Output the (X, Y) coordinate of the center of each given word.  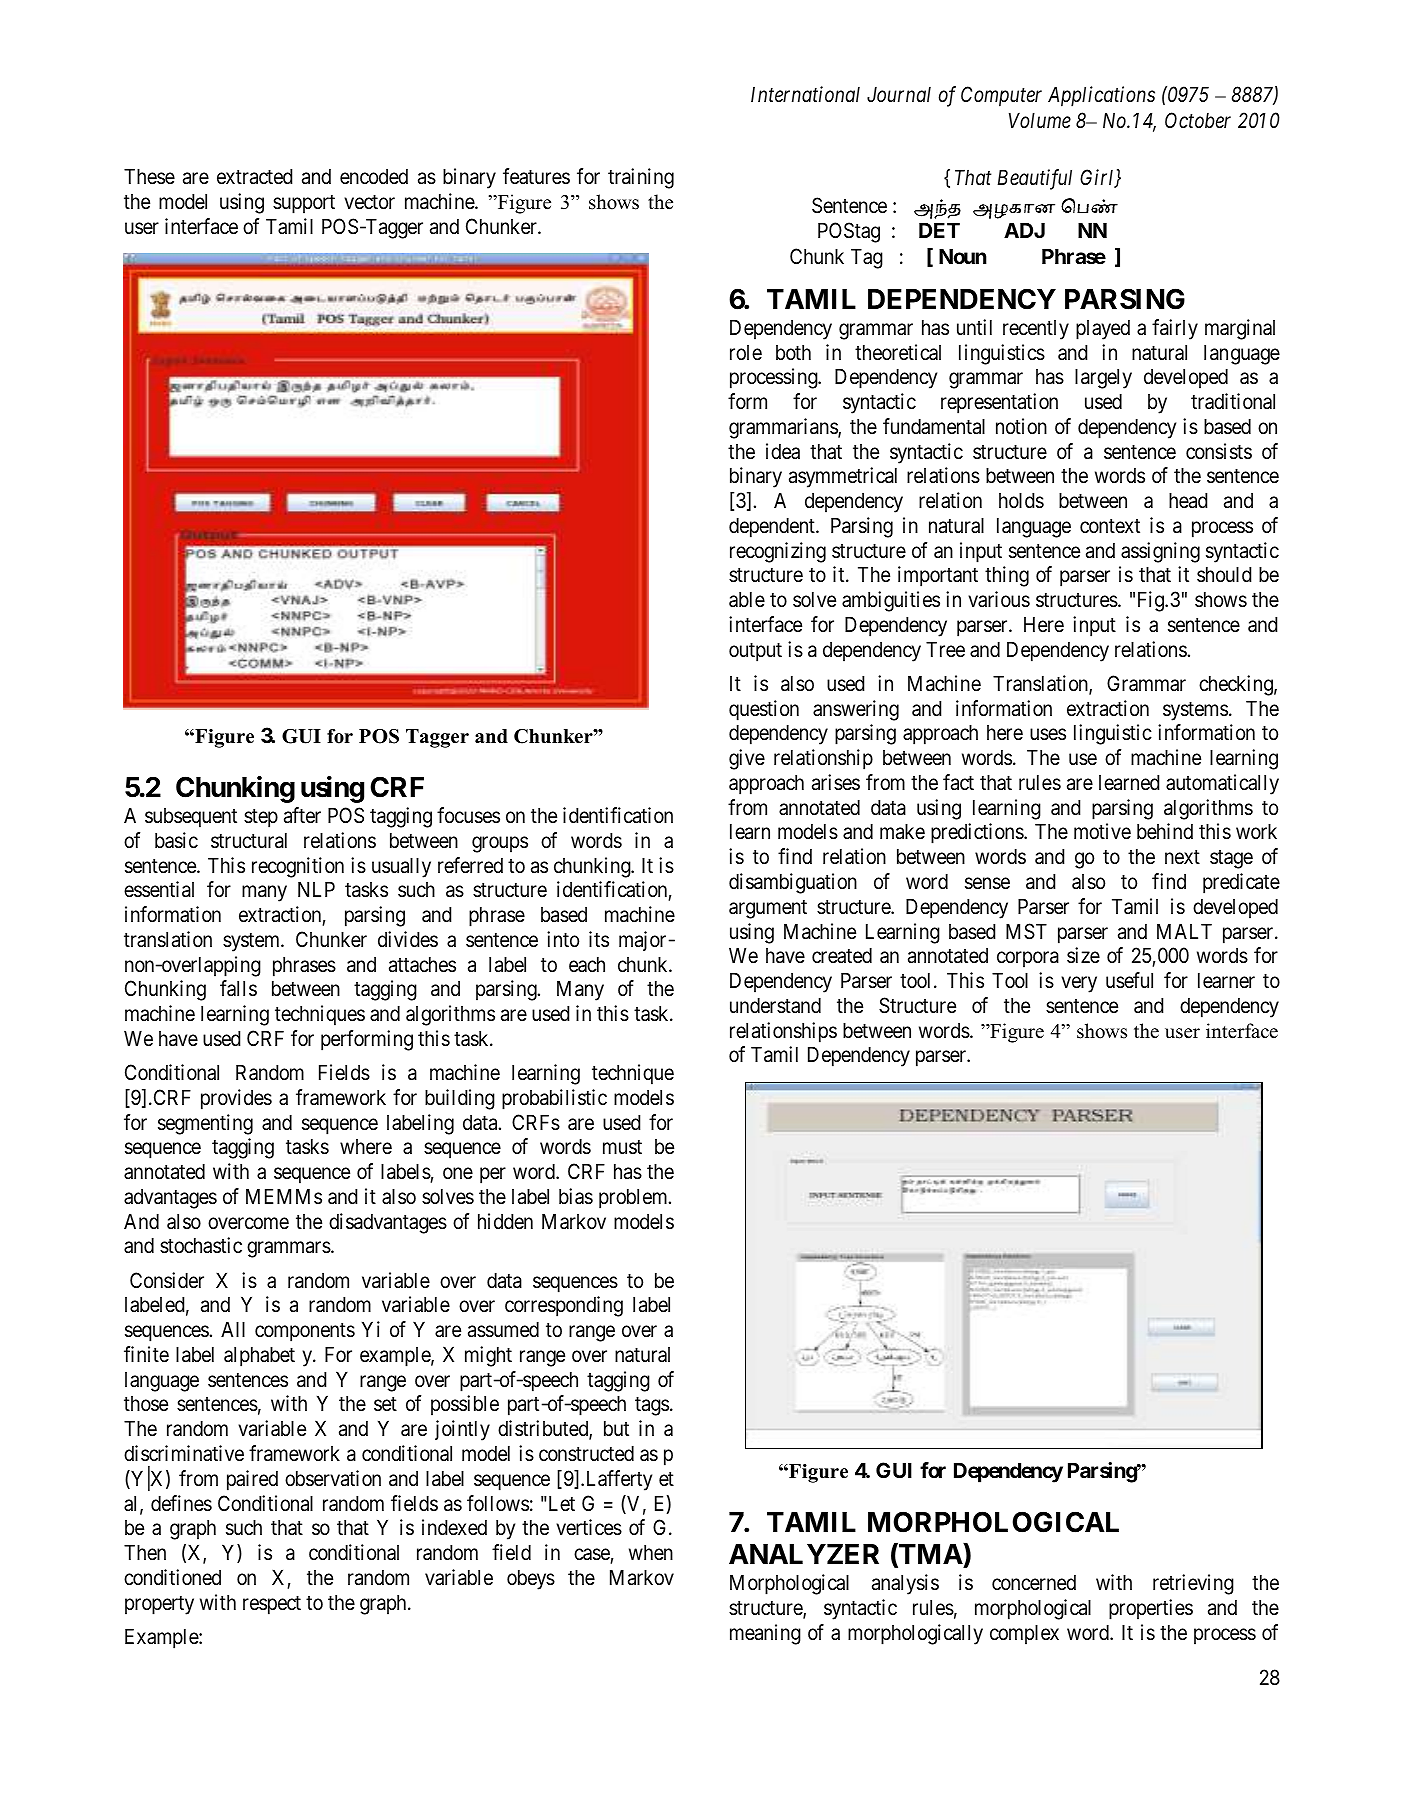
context (1110, 526)
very (1079, 985)
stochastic (201, 1245)
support (304, 204)
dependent (773, 527)
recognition (298, 867)
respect (272, 1605)
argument (768, 909)
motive (1102, 831)
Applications (1101, 96)
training (641, 178)
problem (634, 1198)
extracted (254, 176)
